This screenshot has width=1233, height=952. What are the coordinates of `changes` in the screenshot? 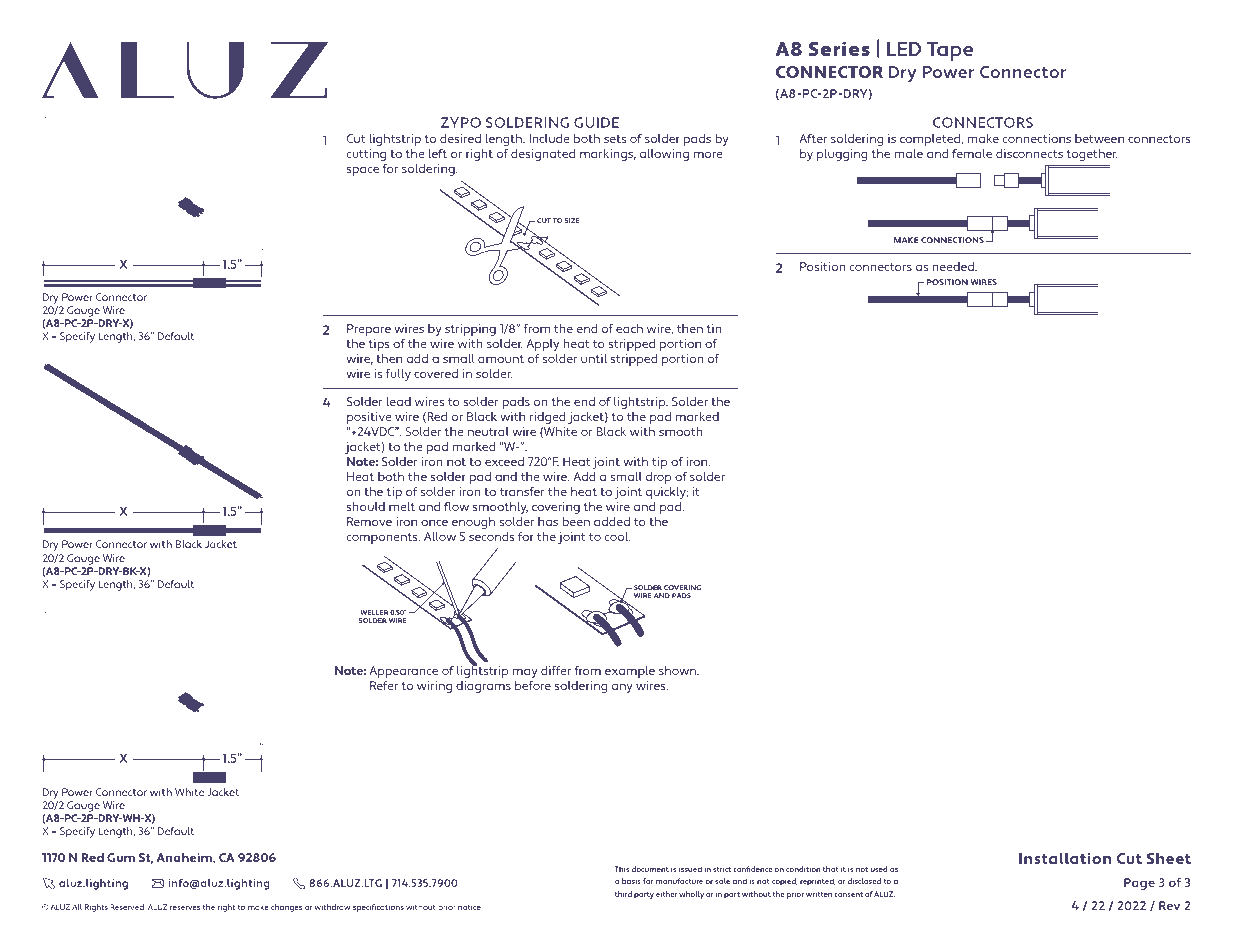 It's located at (286, 908).
